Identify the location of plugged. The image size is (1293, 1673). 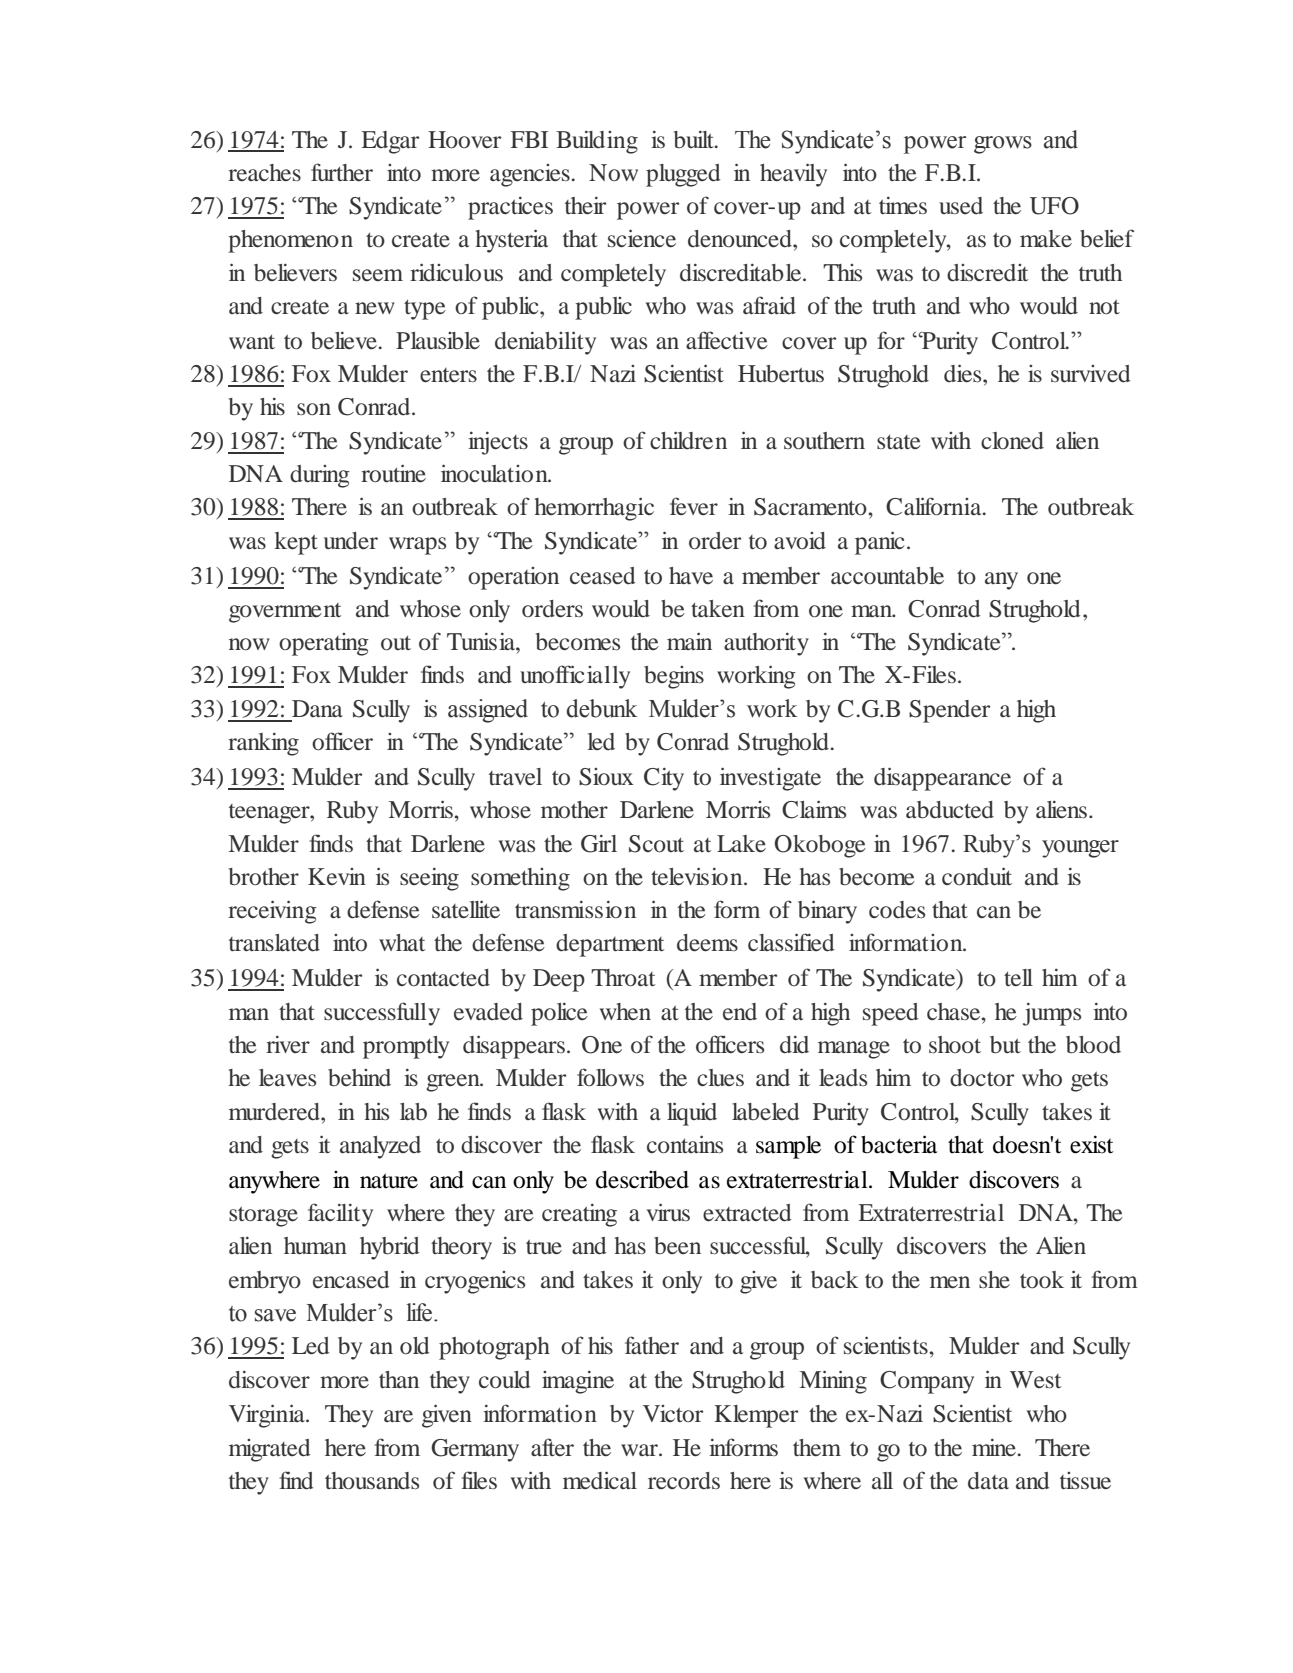
(683, 175).
